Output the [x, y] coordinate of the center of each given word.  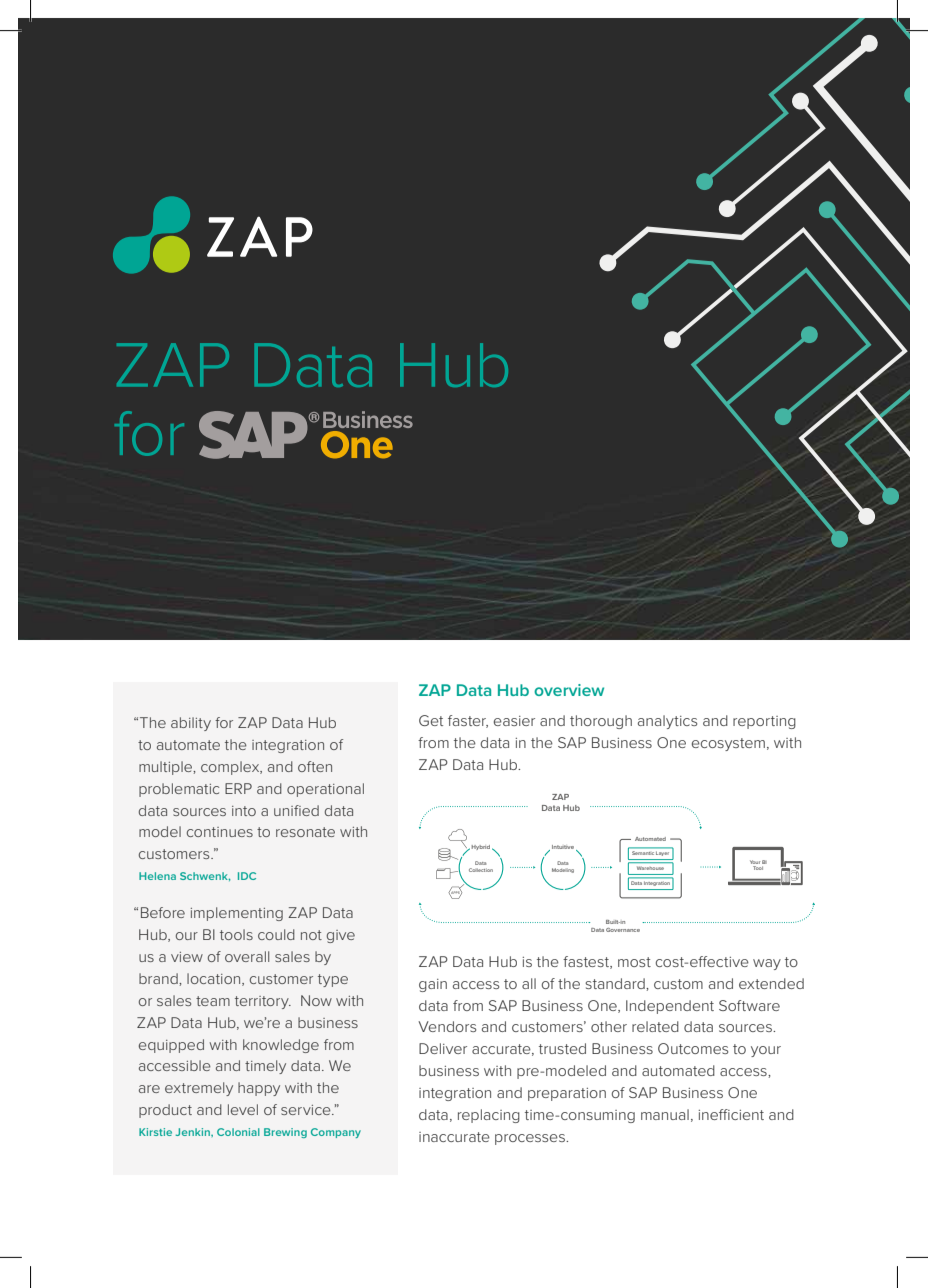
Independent [670, 1007]
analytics [667, 722]
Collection [481, 870]
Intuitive [564, 848]
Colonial [238, 1132]
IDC [247, 876]
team [213, 1001]
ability [191, 724]
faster [468, 721]
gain [433, 985]
